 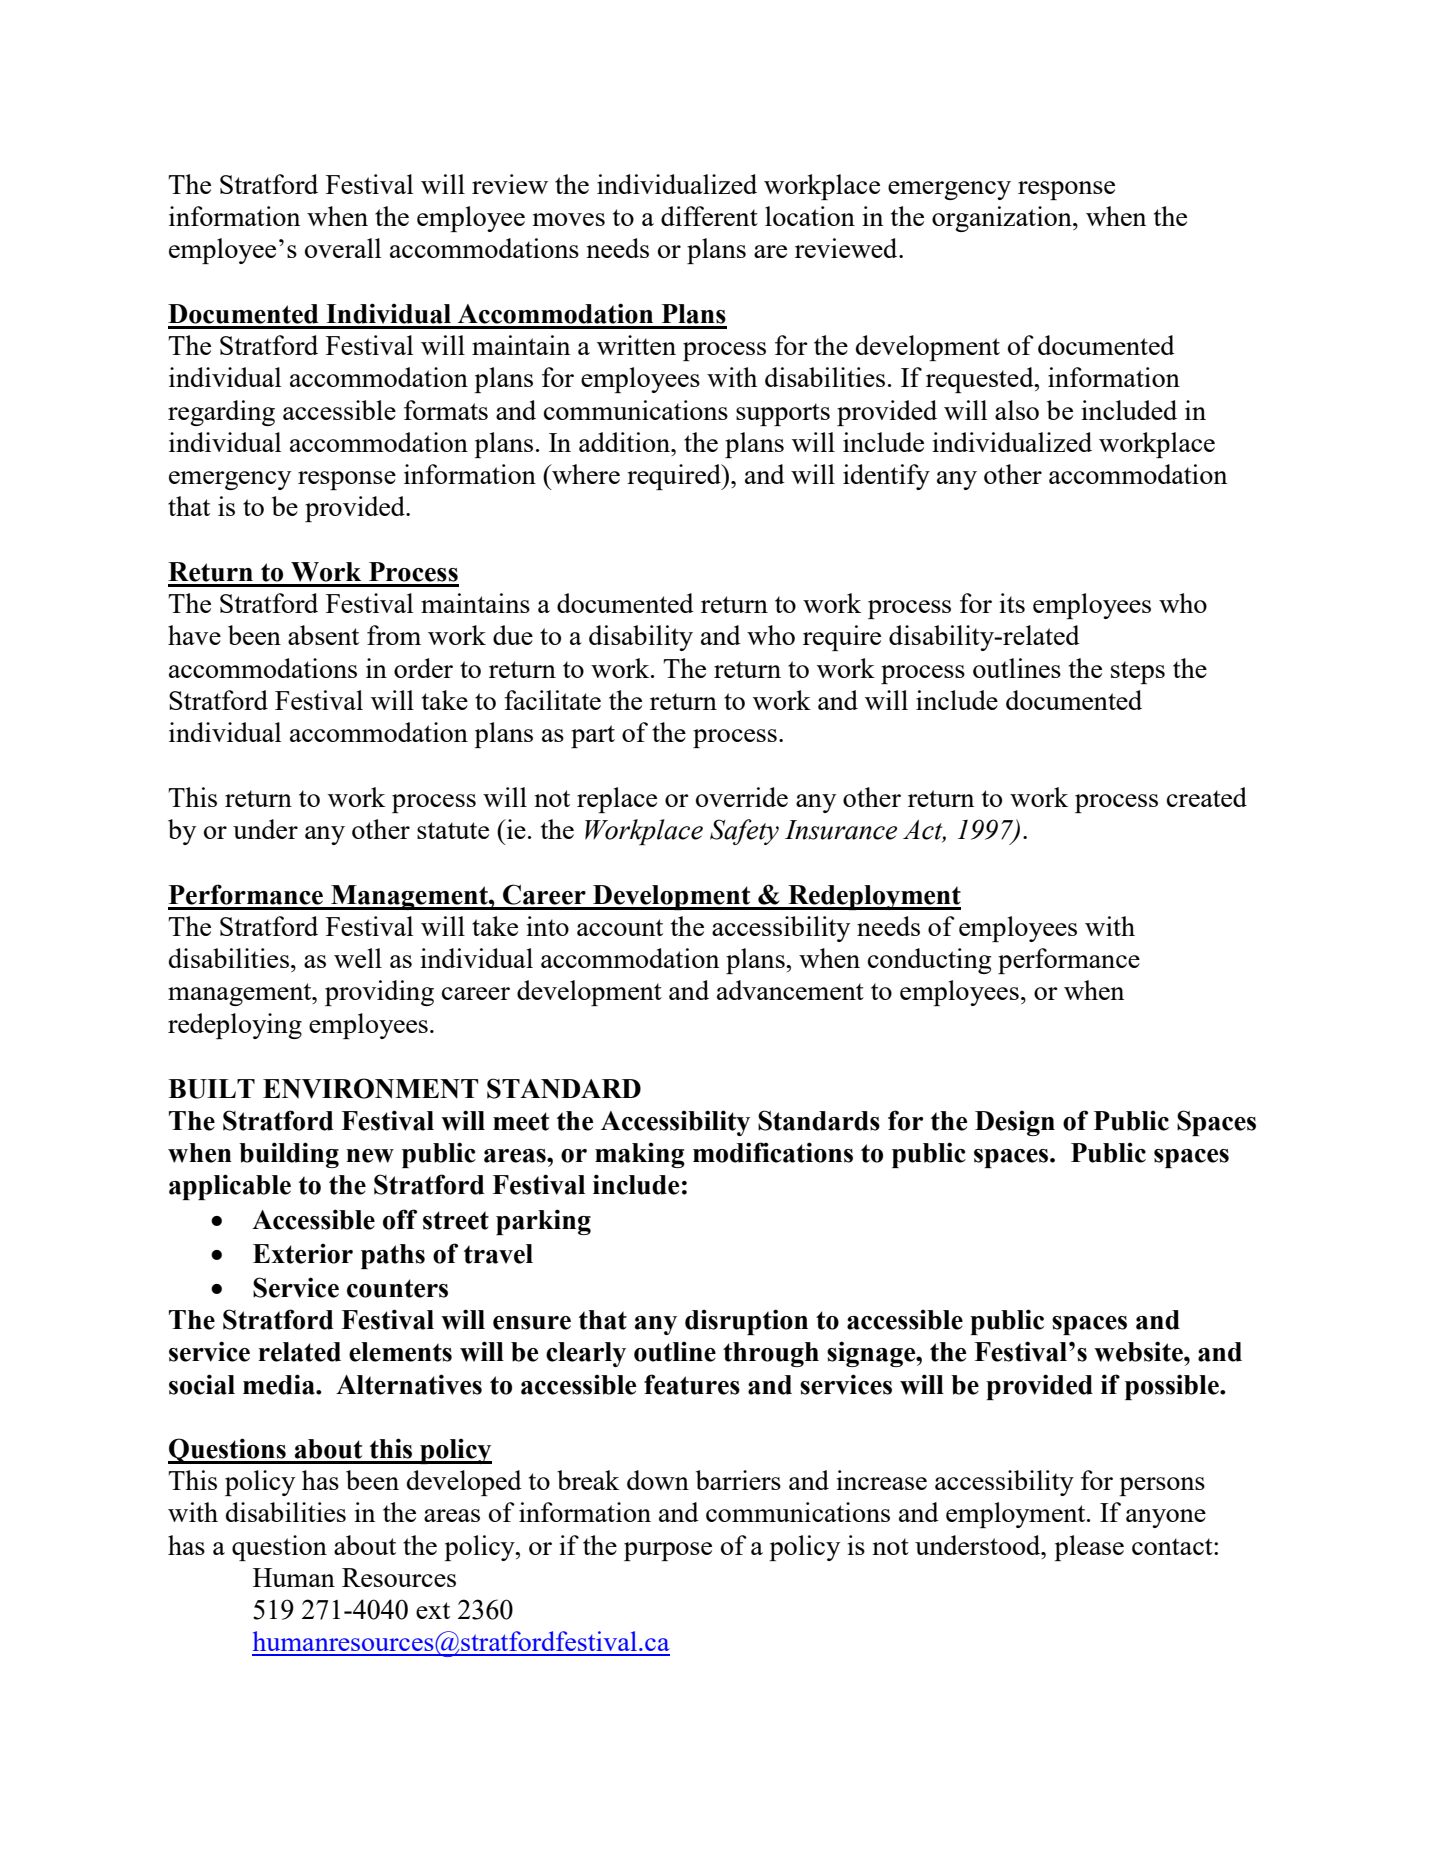 I want to click on organization, so click(x=1003, y=219).
